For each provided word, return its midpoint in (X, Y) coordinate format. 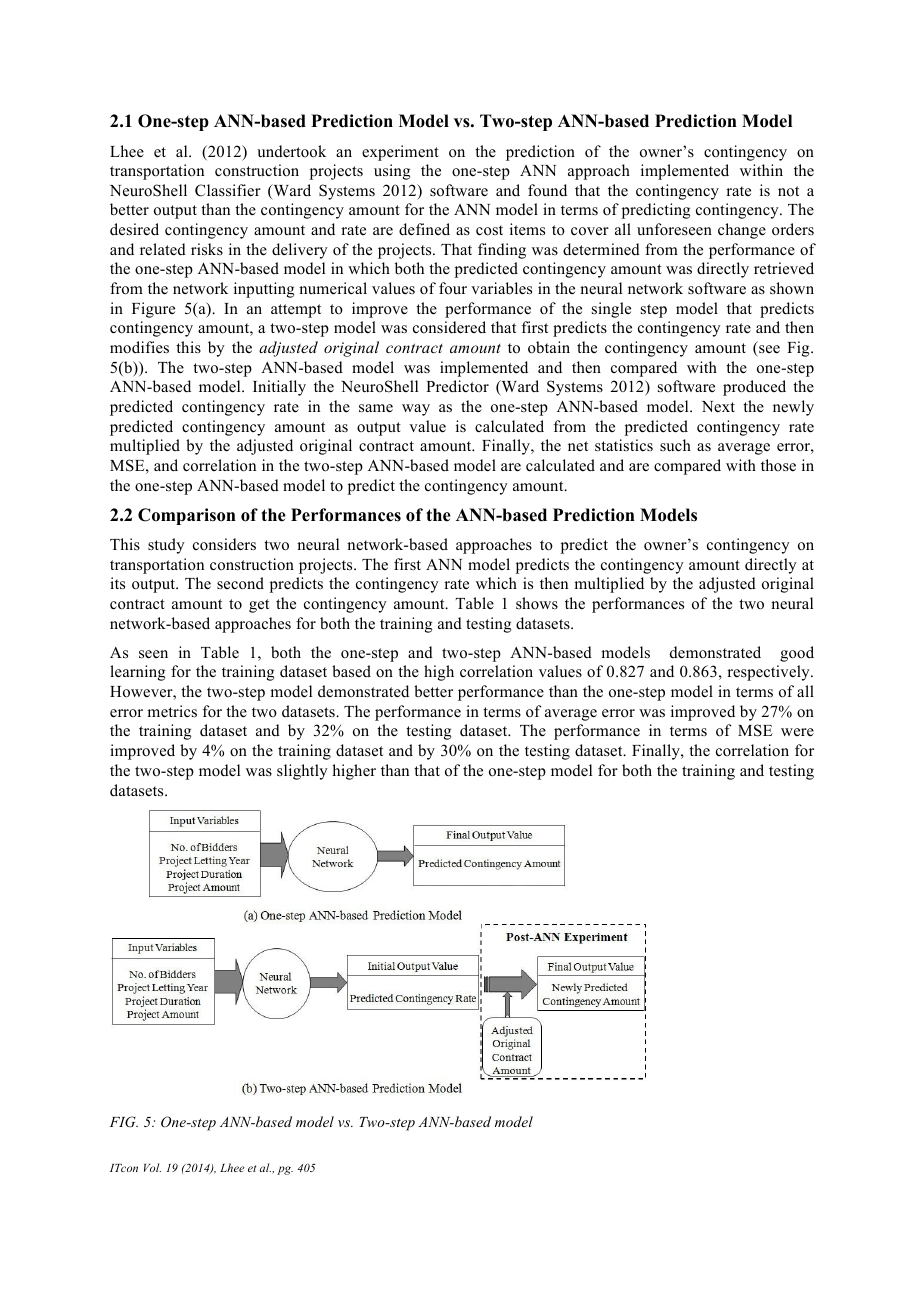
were (797, 732)
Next (718, 406)
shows (537, 603)
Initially (279, 388)
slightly (302, 772)
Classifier (228, 190)
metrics (172, 711)
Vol (152, 1167)
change (742, 231)
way (416, 410)
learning (137, 673)
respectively (769, 673)
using (392, 172)
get (259, 606)
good (797, 654)
